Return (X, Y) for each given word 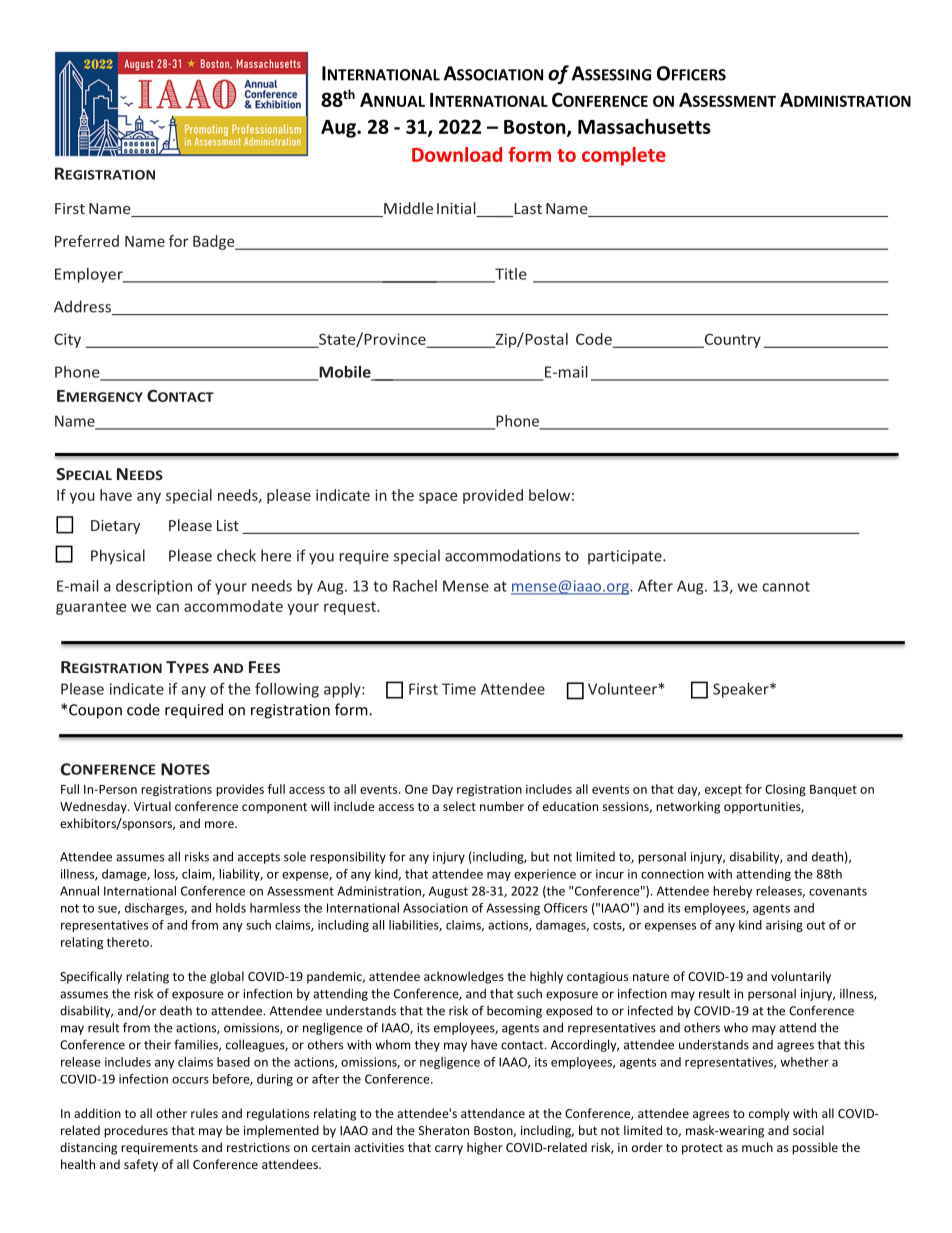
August (448, 892)
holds (231, 908)
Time (459, 689)
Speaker (742, 690)
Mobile (345, 373)
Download (457, 154)
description (154, 587)
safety (141, 1165)
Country (731, 341)
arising (784, 926)
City (67, 340)
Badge (215, 242)
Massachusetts (644, 126)
